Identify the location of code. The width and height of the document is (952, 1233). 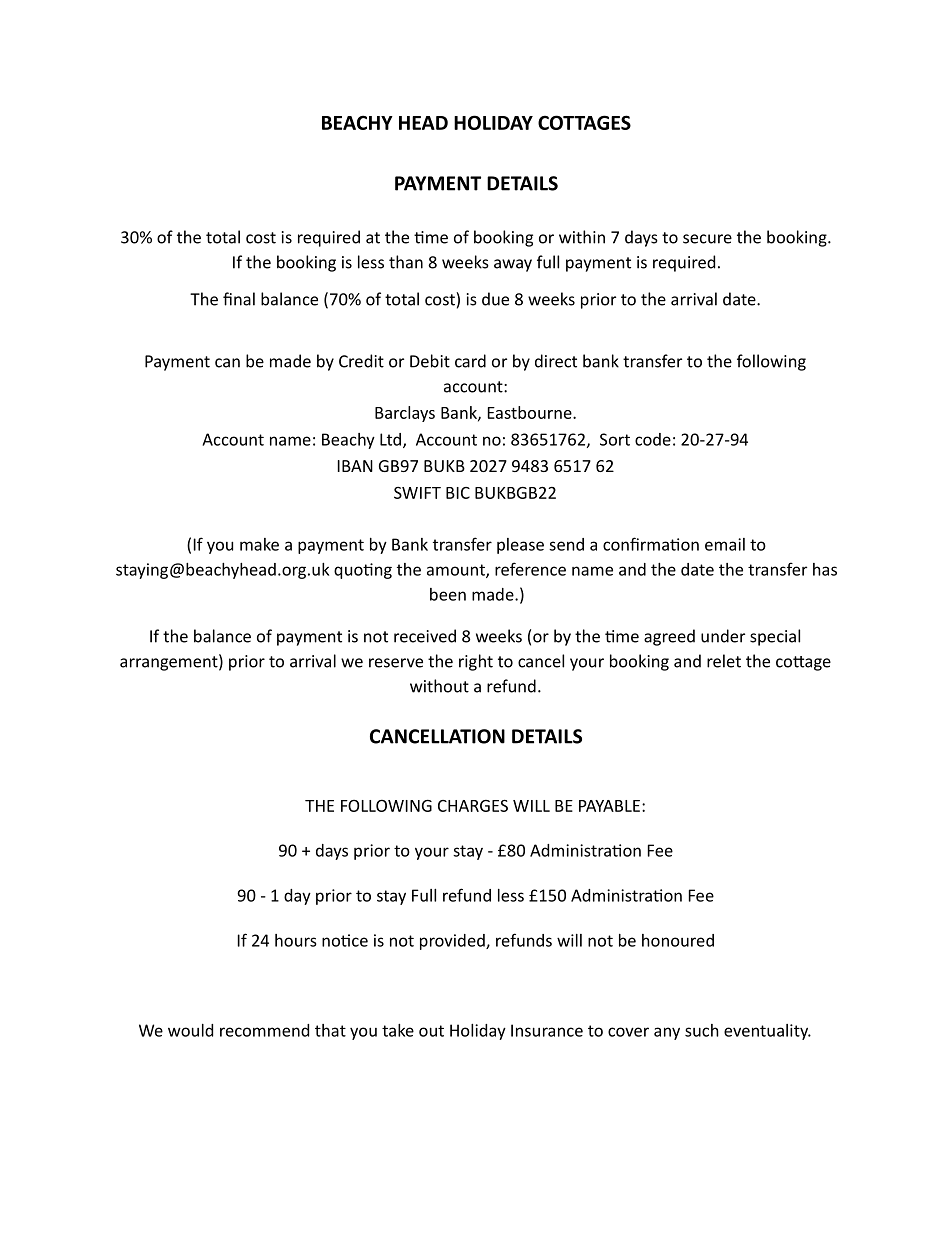
(653, 439).
